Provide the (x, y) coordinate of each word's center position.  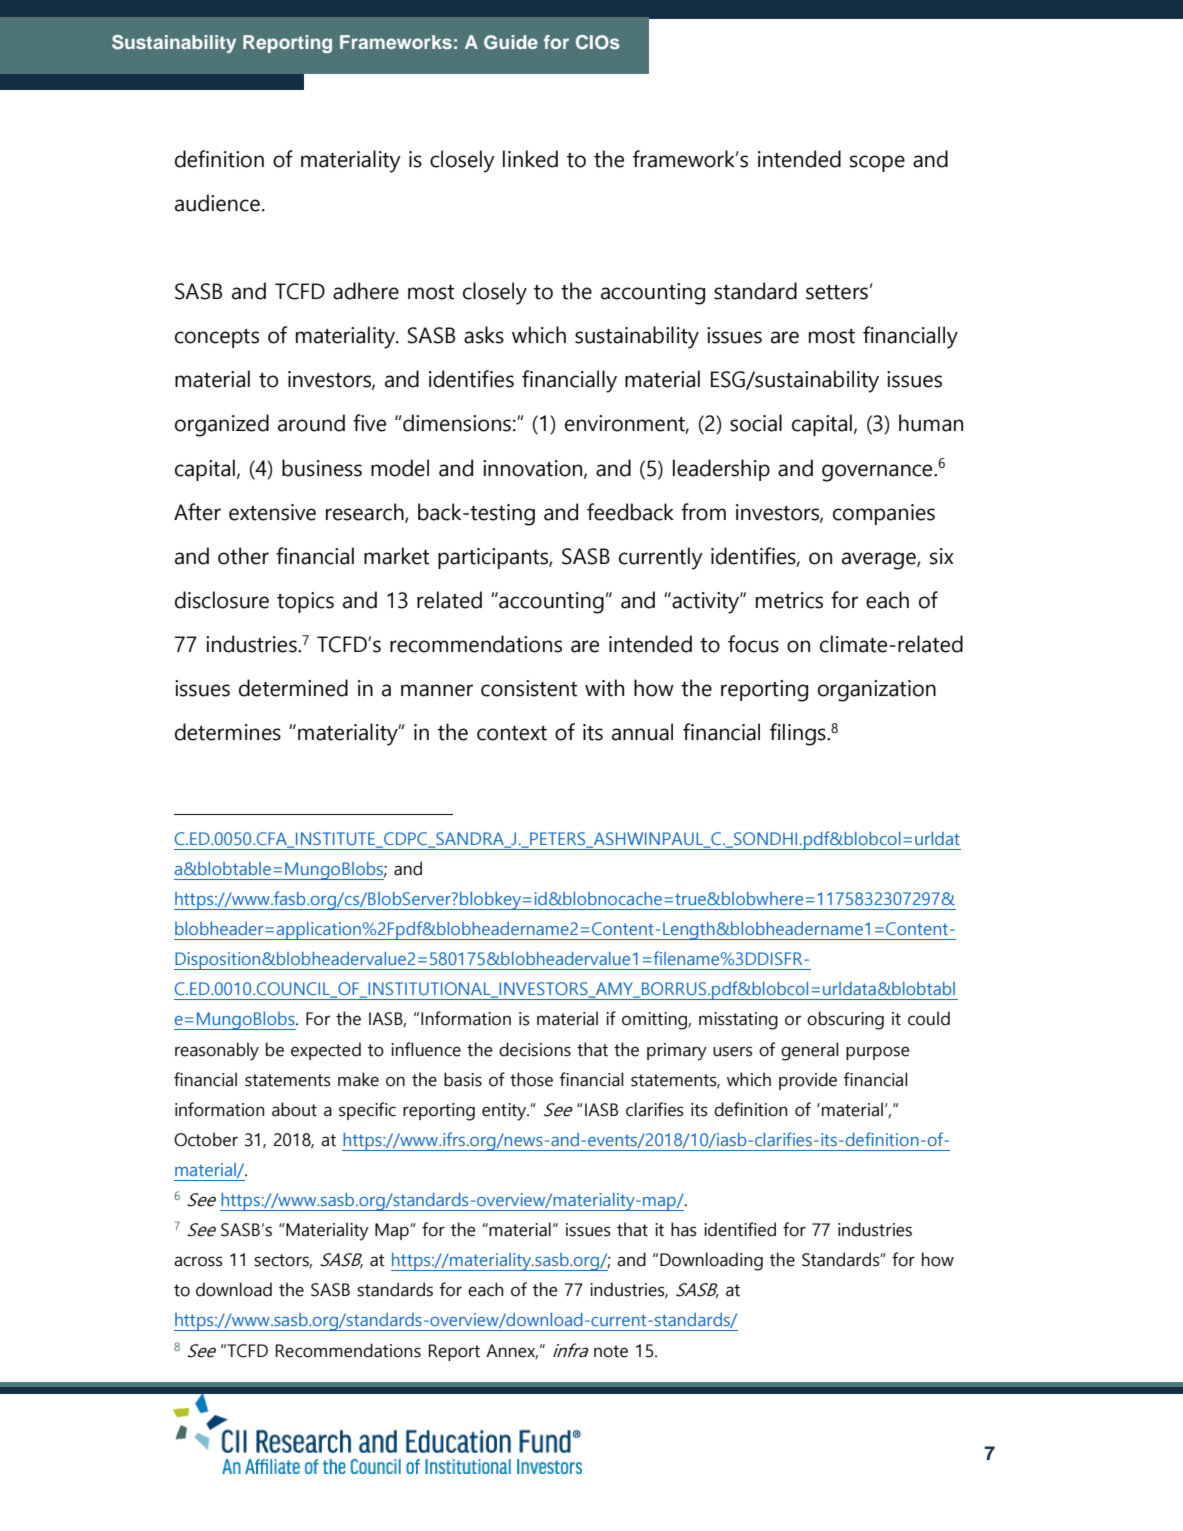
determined (293, 688)
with (604, 688)
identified (740, 1229)
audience (217, 203)
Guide (511, 42)
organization (877, 691)
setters (837, 292)
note (611, 1351)
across (198, 1261)
